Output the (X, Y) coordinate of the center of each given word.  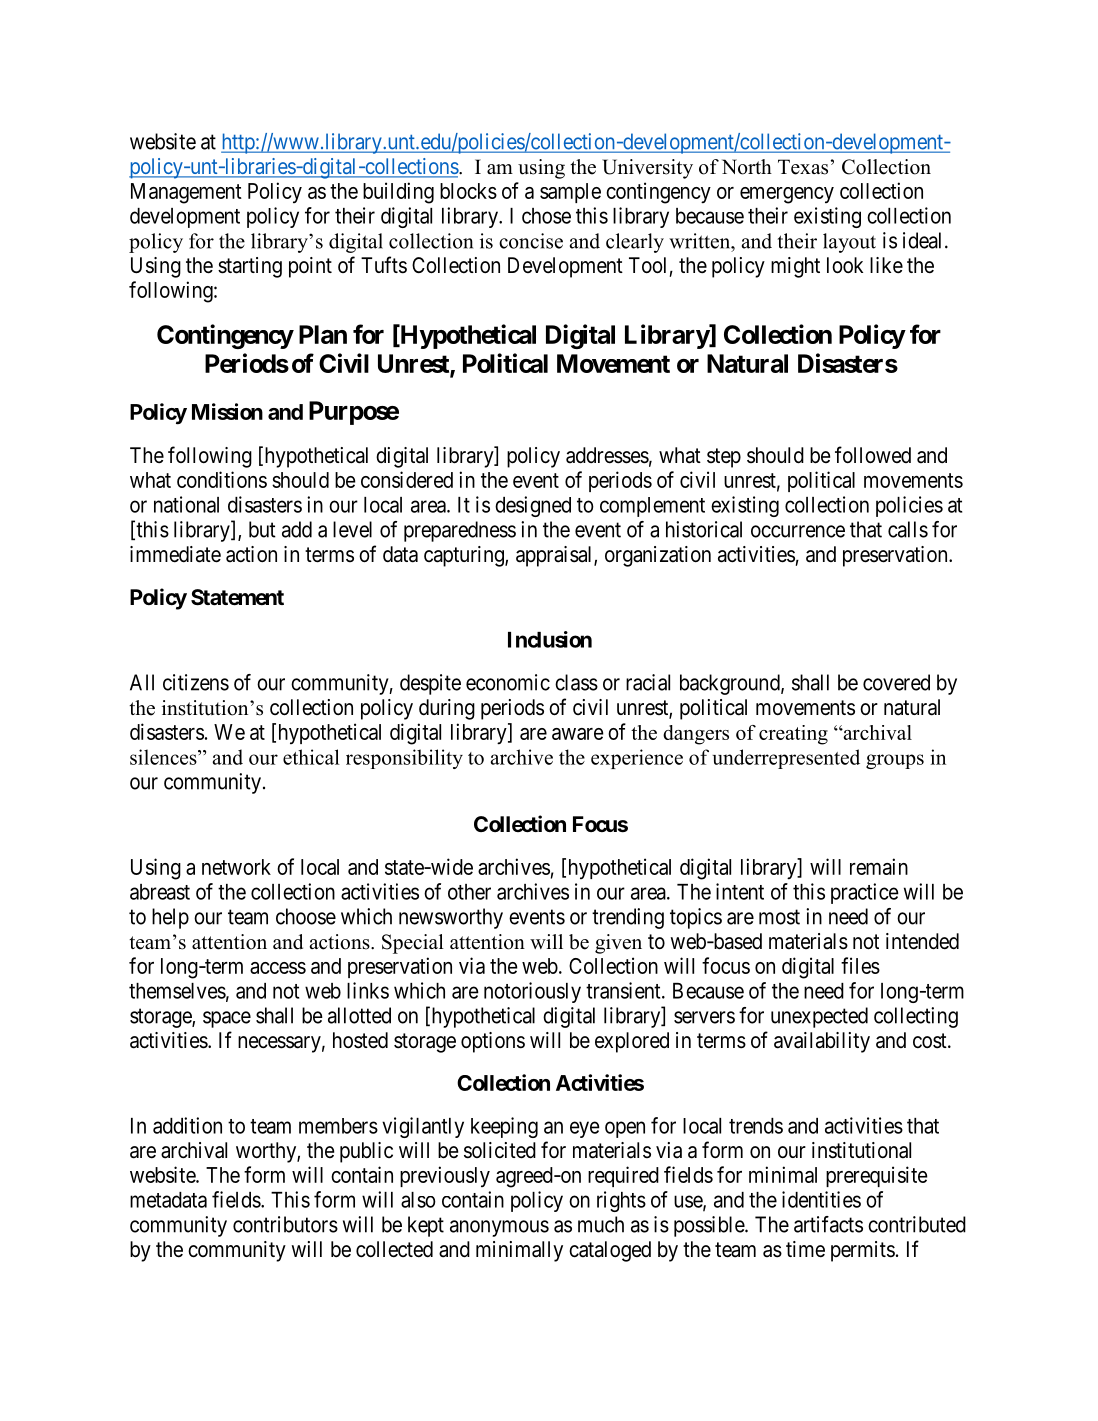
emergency (787, 195)
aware (578, 734)
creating (793, 735)
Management (186, 193)
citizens (196, 682)
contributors (285, 1224)
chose (546, 216)
